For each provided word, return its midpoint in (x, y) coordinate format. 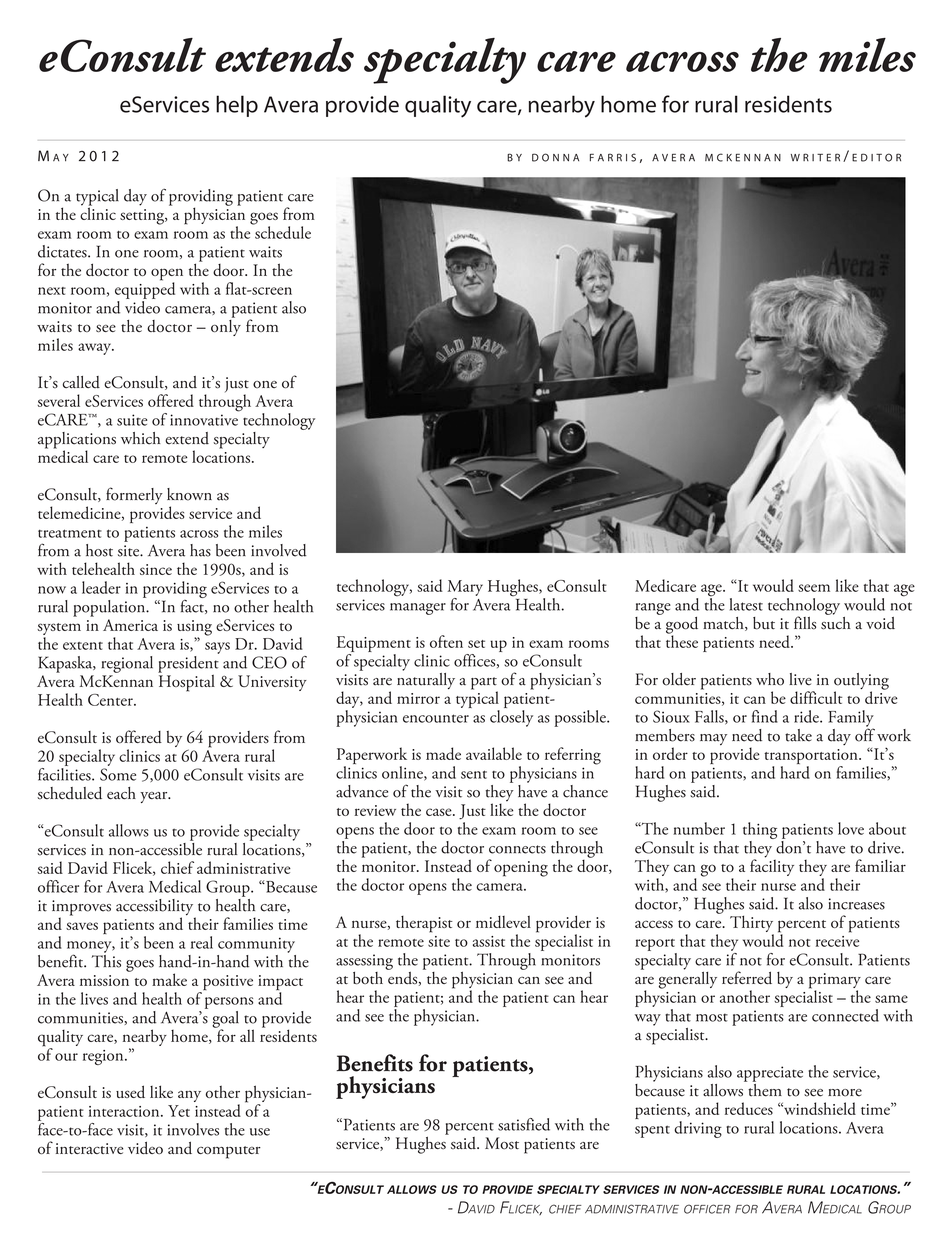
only (226, 326)
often (446, 641)
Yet (179, 1111)
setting (143, 217)
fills (805, 623)
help (237, 106)
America (130, 625)
